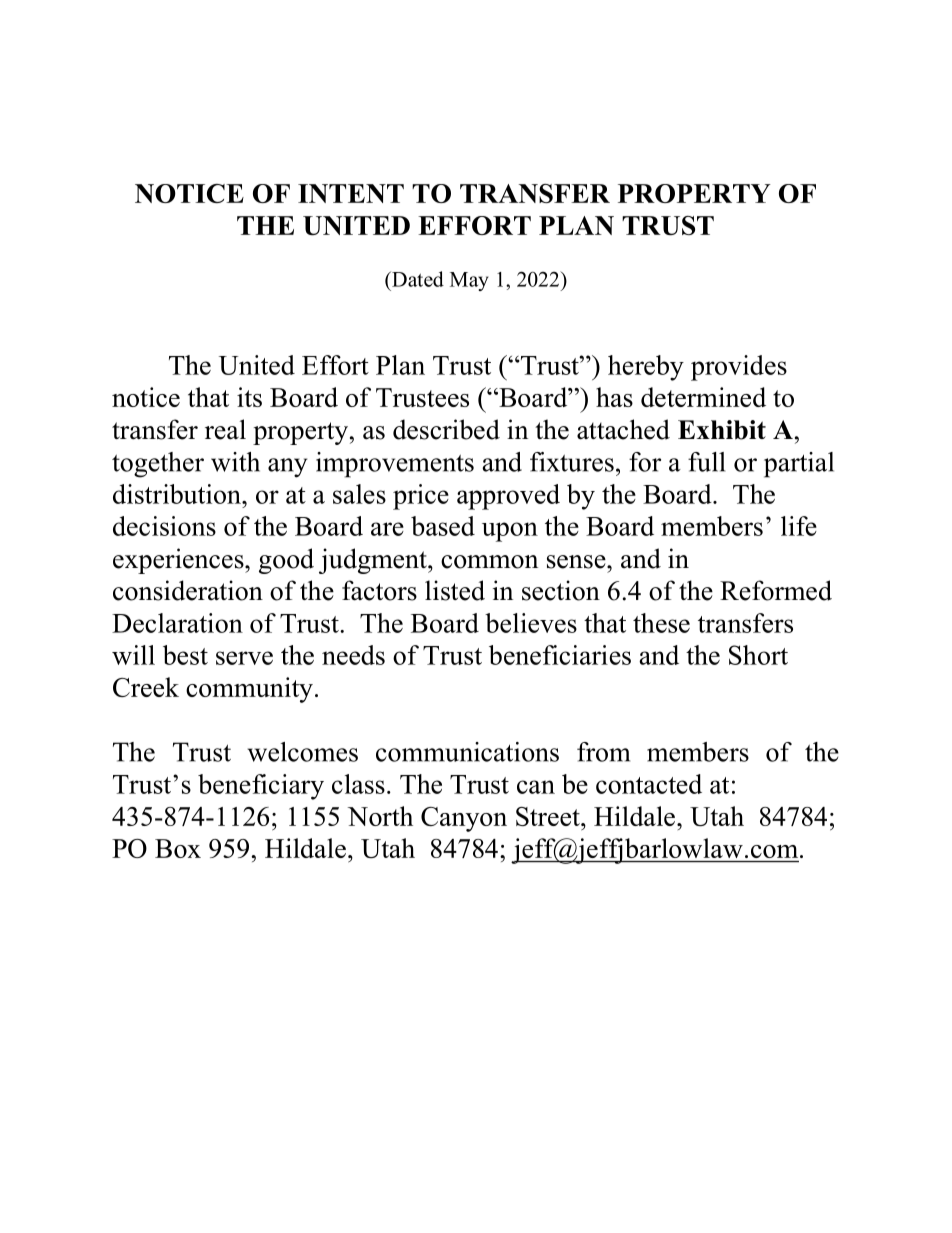 This document has height=1233, width=952. Describe the element at coordinates (560, 655) in the document. I see `beneficiaries` at that location.
